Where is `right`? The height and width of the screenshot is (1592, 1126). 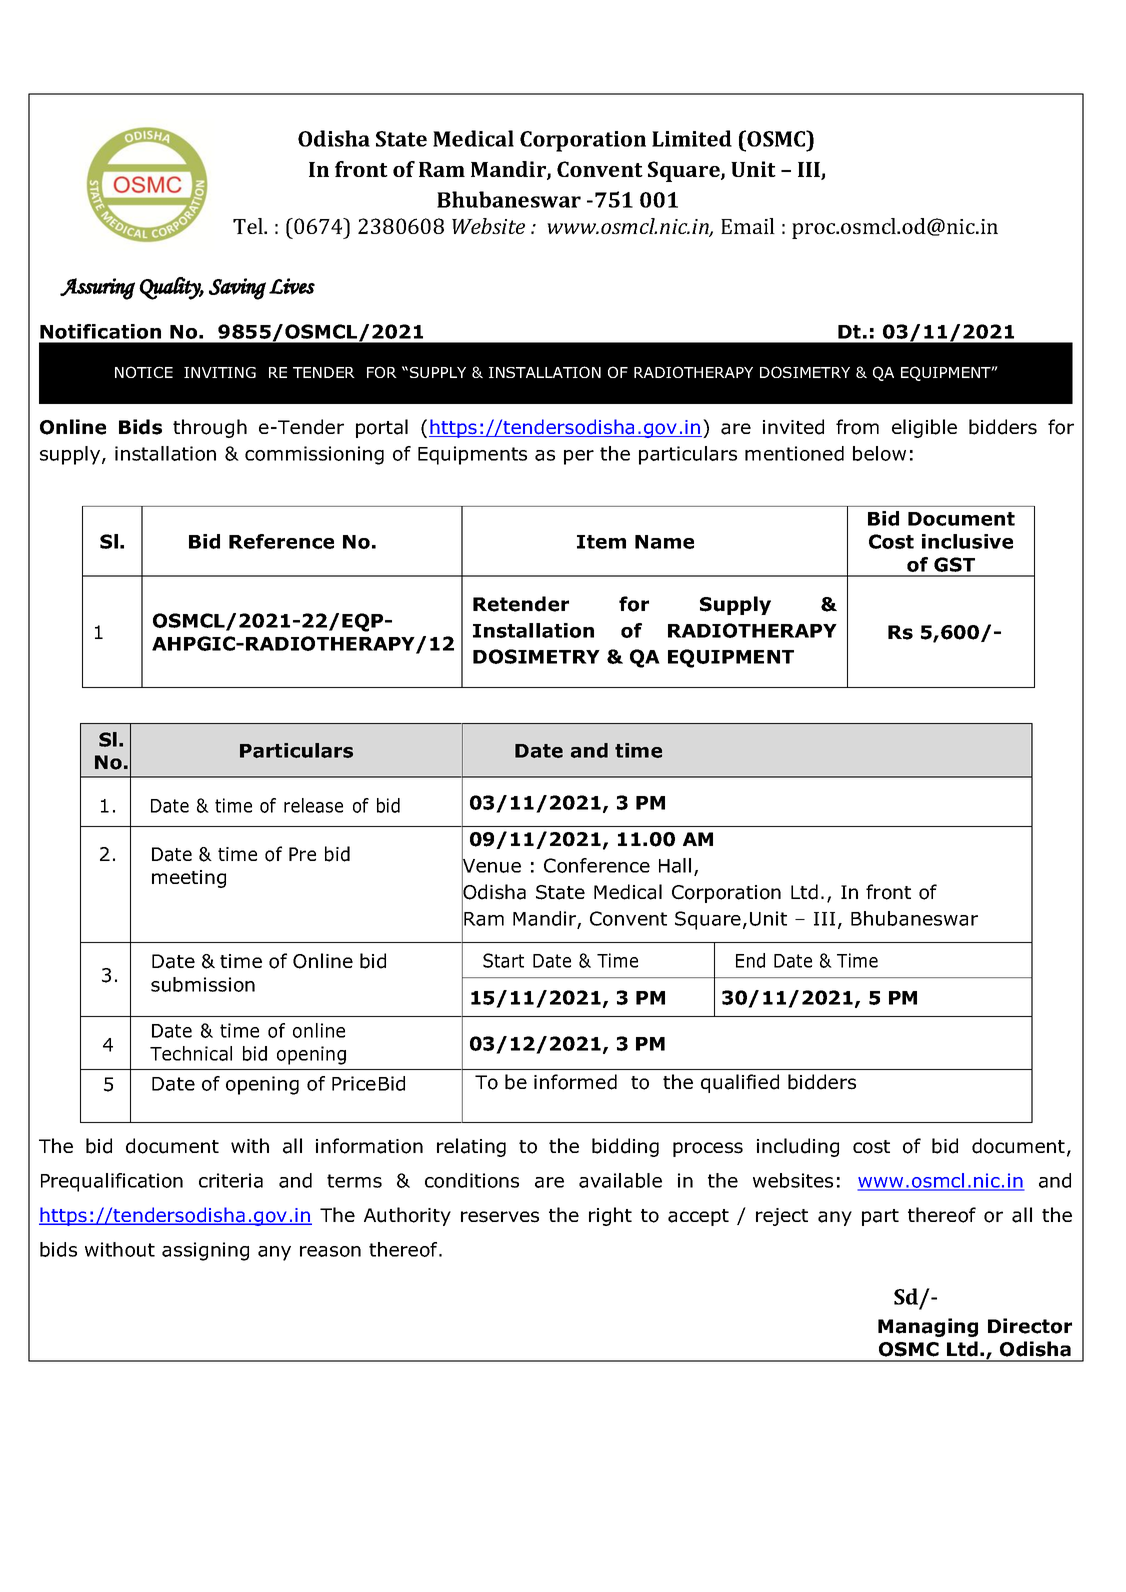
right is located at coordinates (610, 1216).
